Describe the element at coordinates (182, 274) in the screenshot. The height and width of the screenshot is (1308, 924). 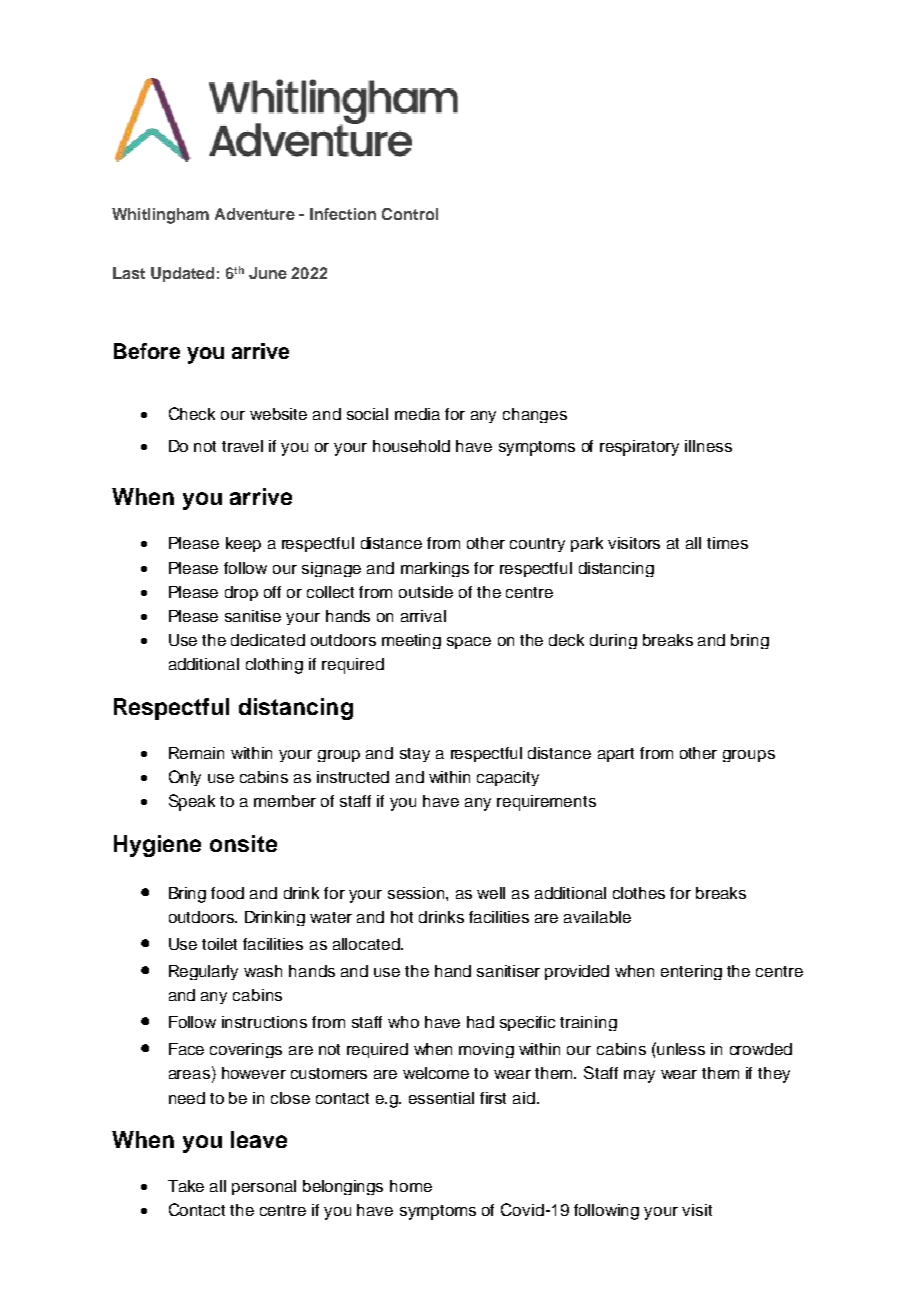
I see `Updated` at that location.
